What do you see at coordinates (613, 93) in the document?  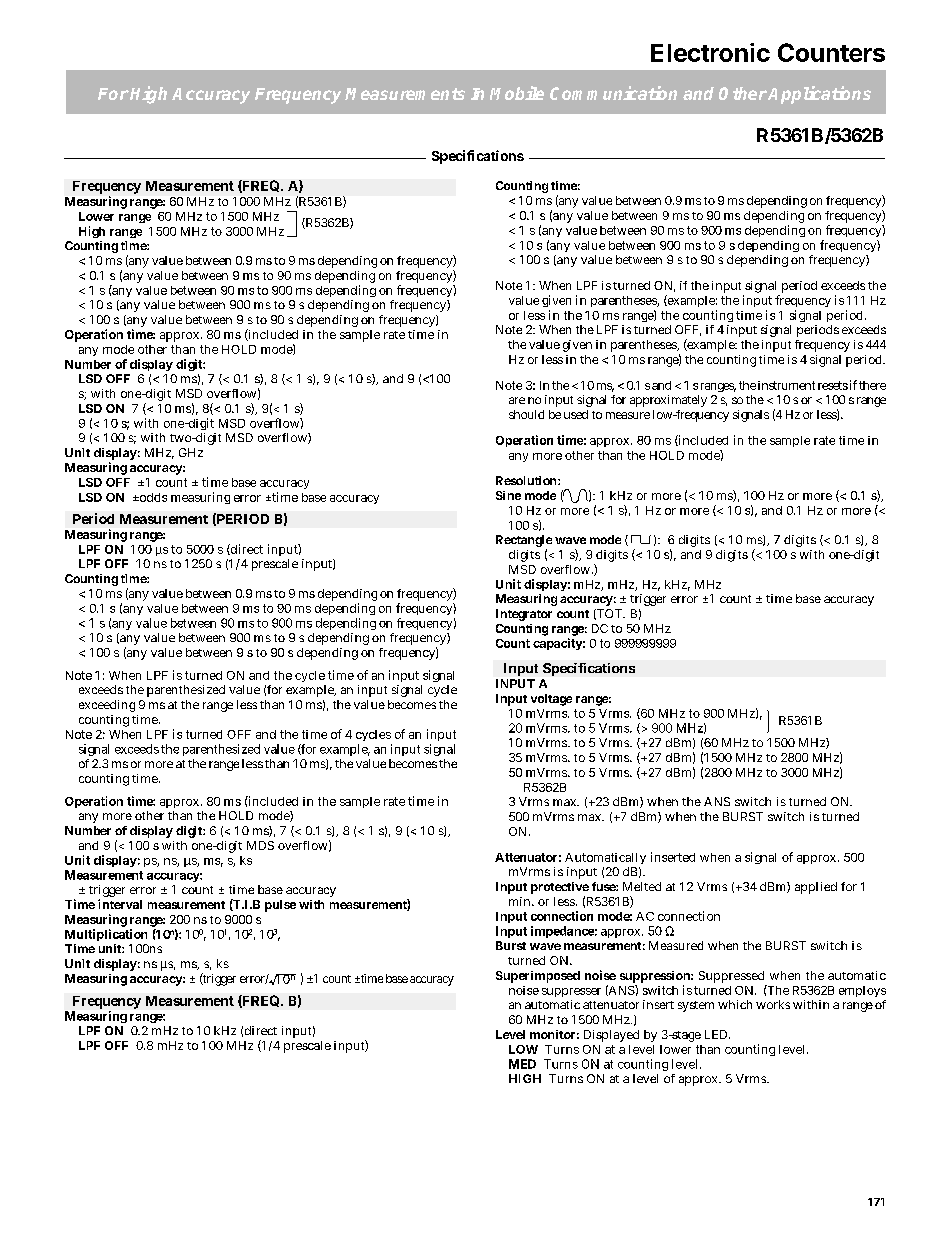 I see `Communication` at bounding box center [613, 93].
